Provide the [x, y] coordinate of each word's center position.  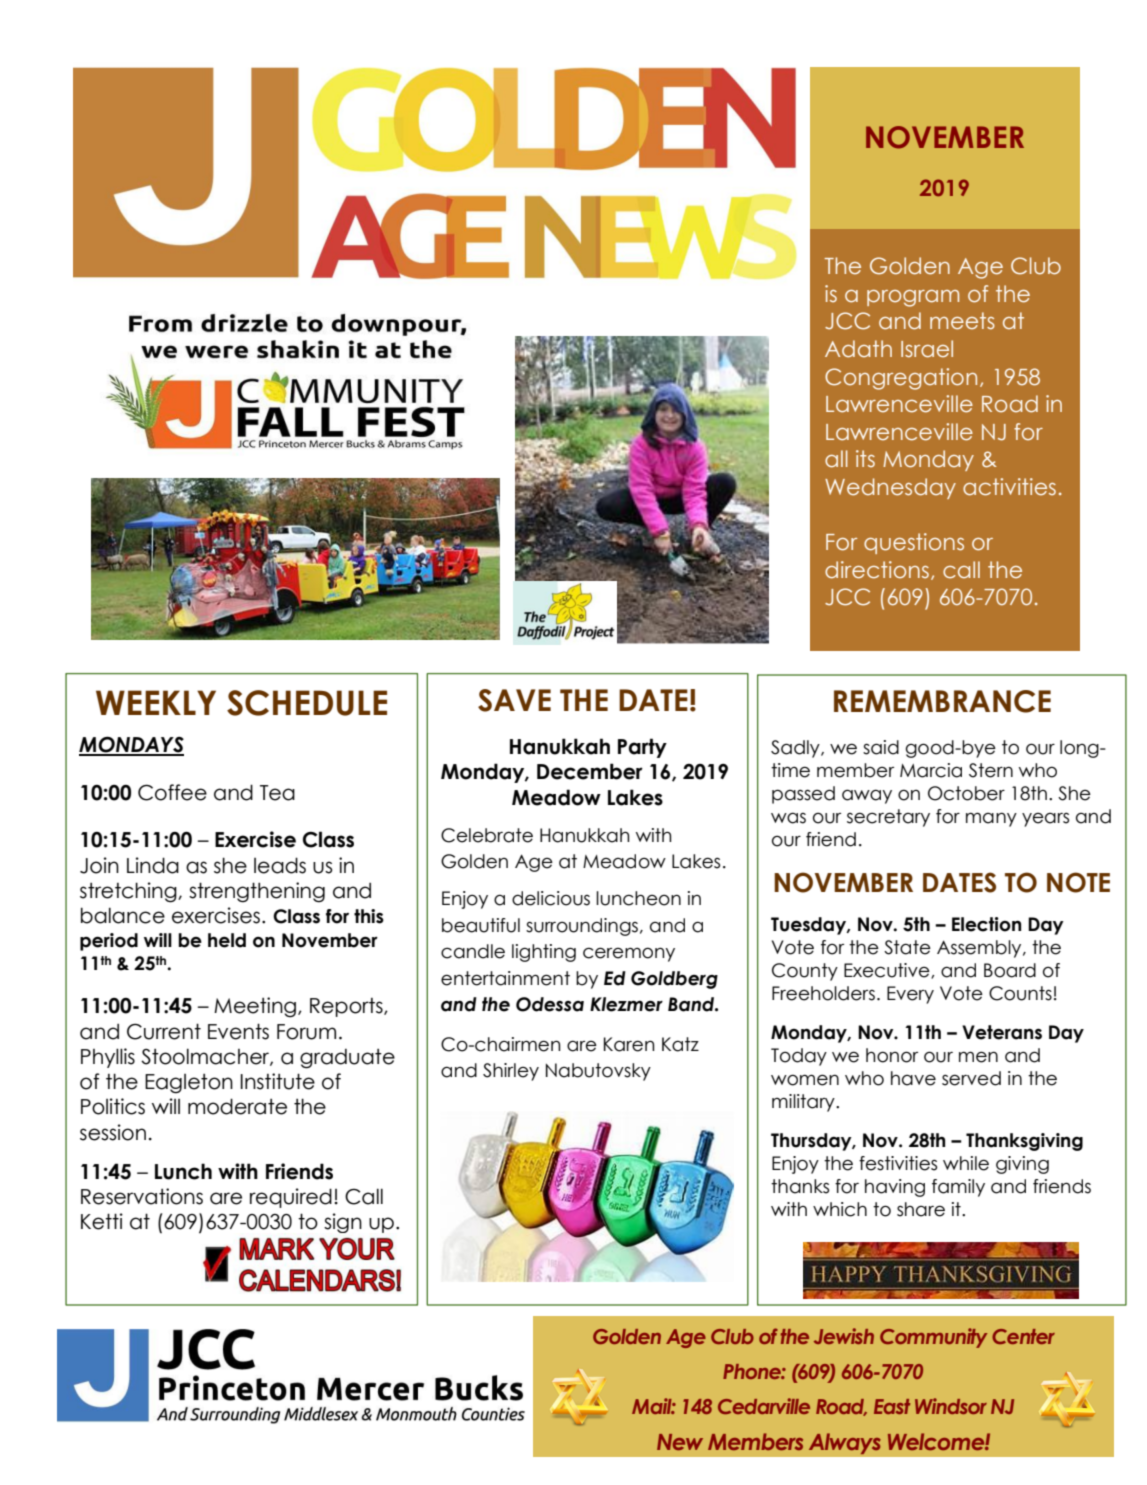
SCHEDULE [307, 703]
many [991, 819]
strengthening [257, 892]
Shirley [511, 1072]
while [966, 1163]
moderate [237, 1106]
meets [962, 321]
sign [343, 1223]
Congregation [901, 379]
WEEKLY [156, 702]
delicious [551, 898]
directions [877, 570]
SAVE [514, 700]
